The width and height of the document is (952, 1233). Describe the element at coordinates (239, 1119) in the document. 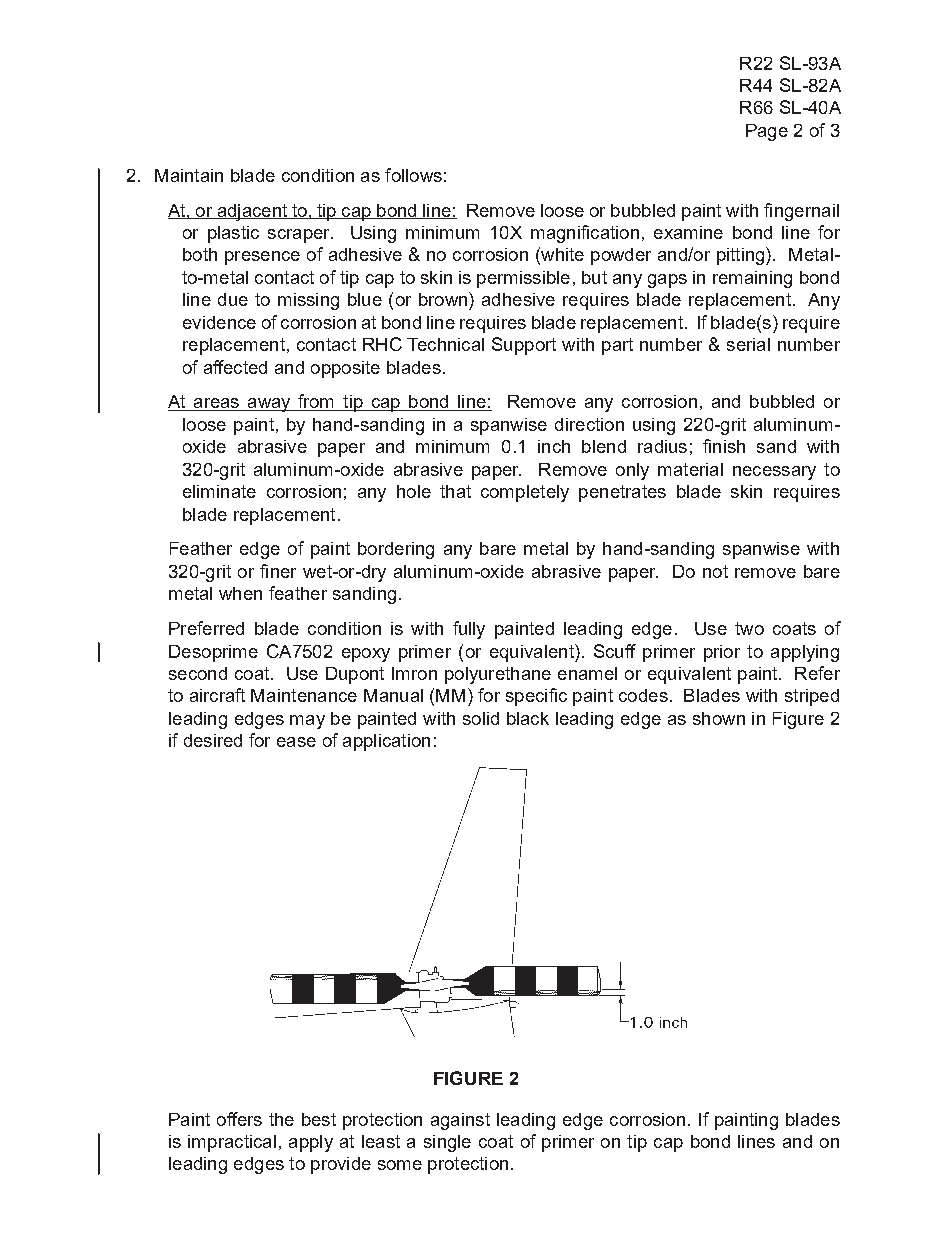

I see `offers` at that location.
